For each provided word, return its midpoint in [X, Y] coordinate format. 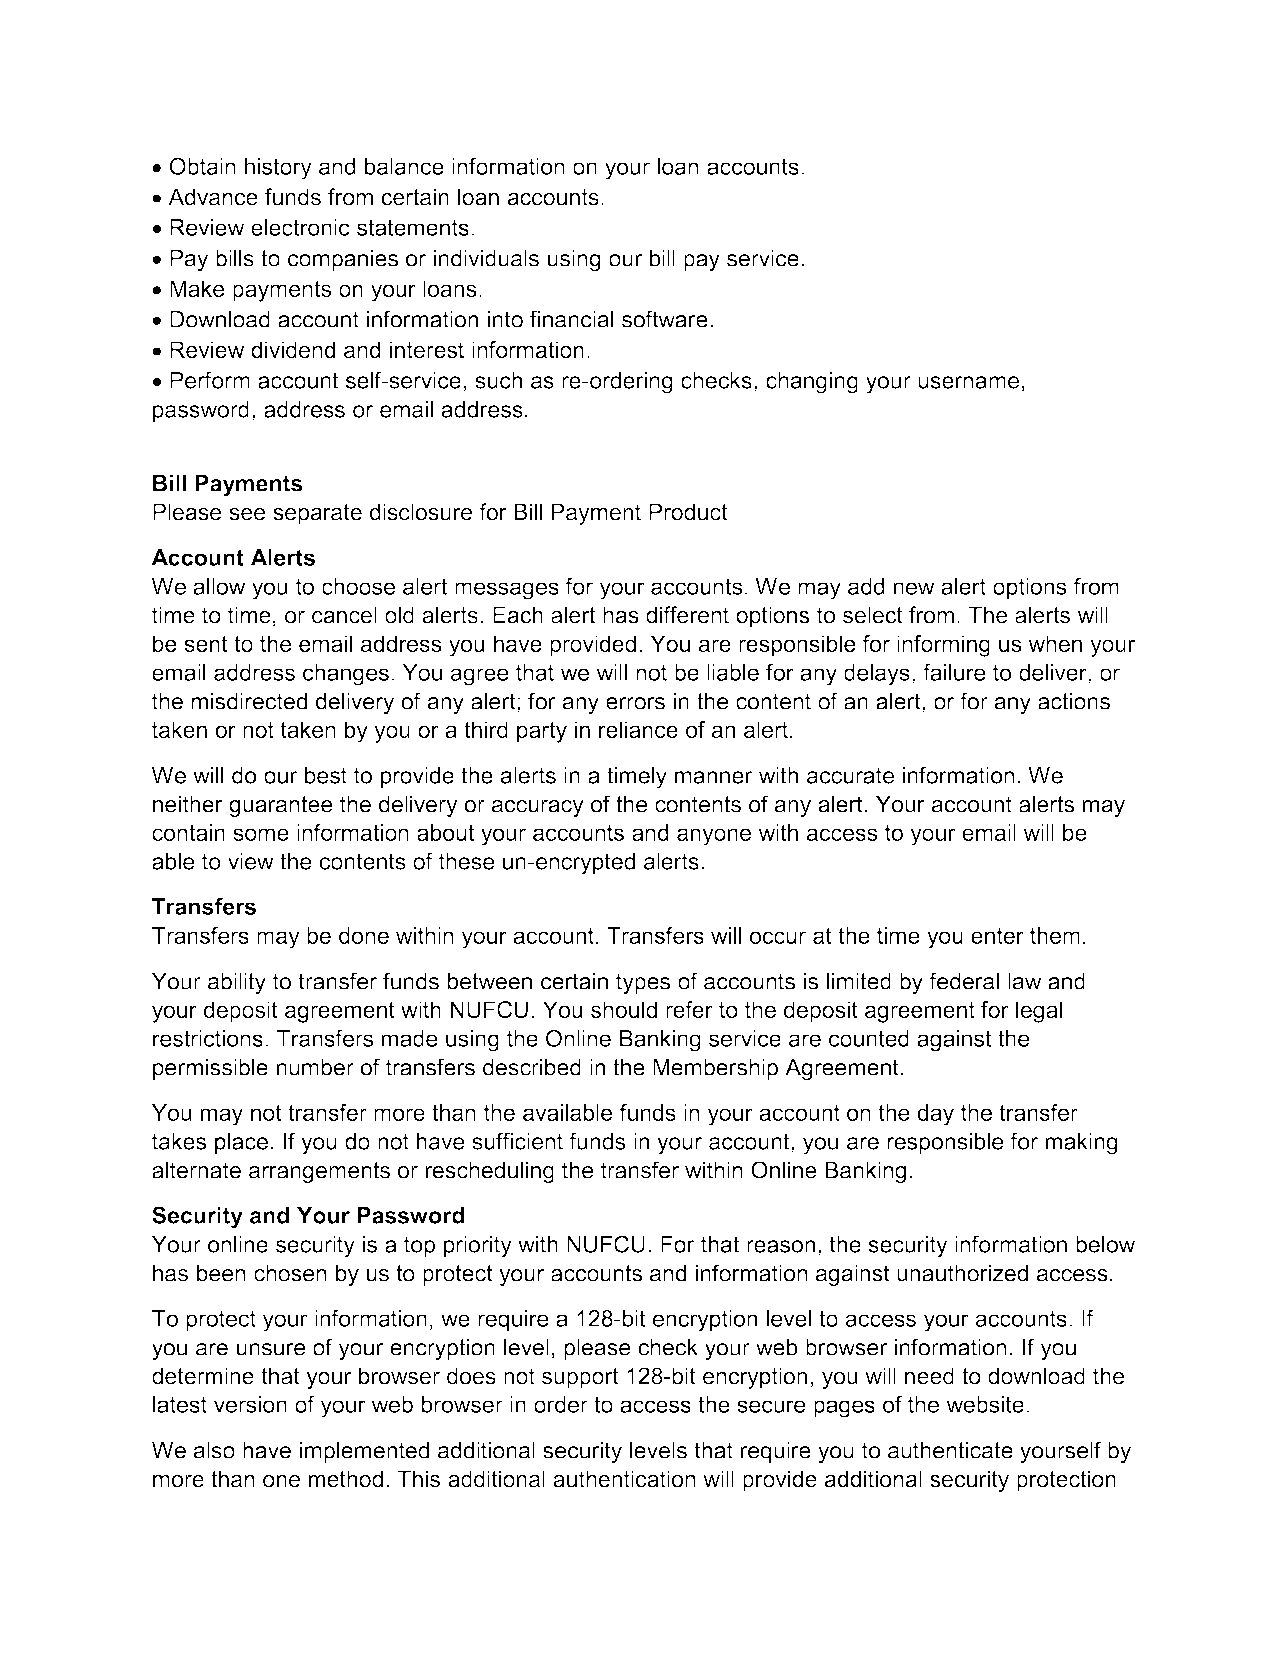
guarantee [281, 806]
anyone [714, 837]
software [665, 319]
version [250, 1404]
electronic [300, 227]
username [968, 382]
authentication [624, 1479]
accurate [850, 775]
